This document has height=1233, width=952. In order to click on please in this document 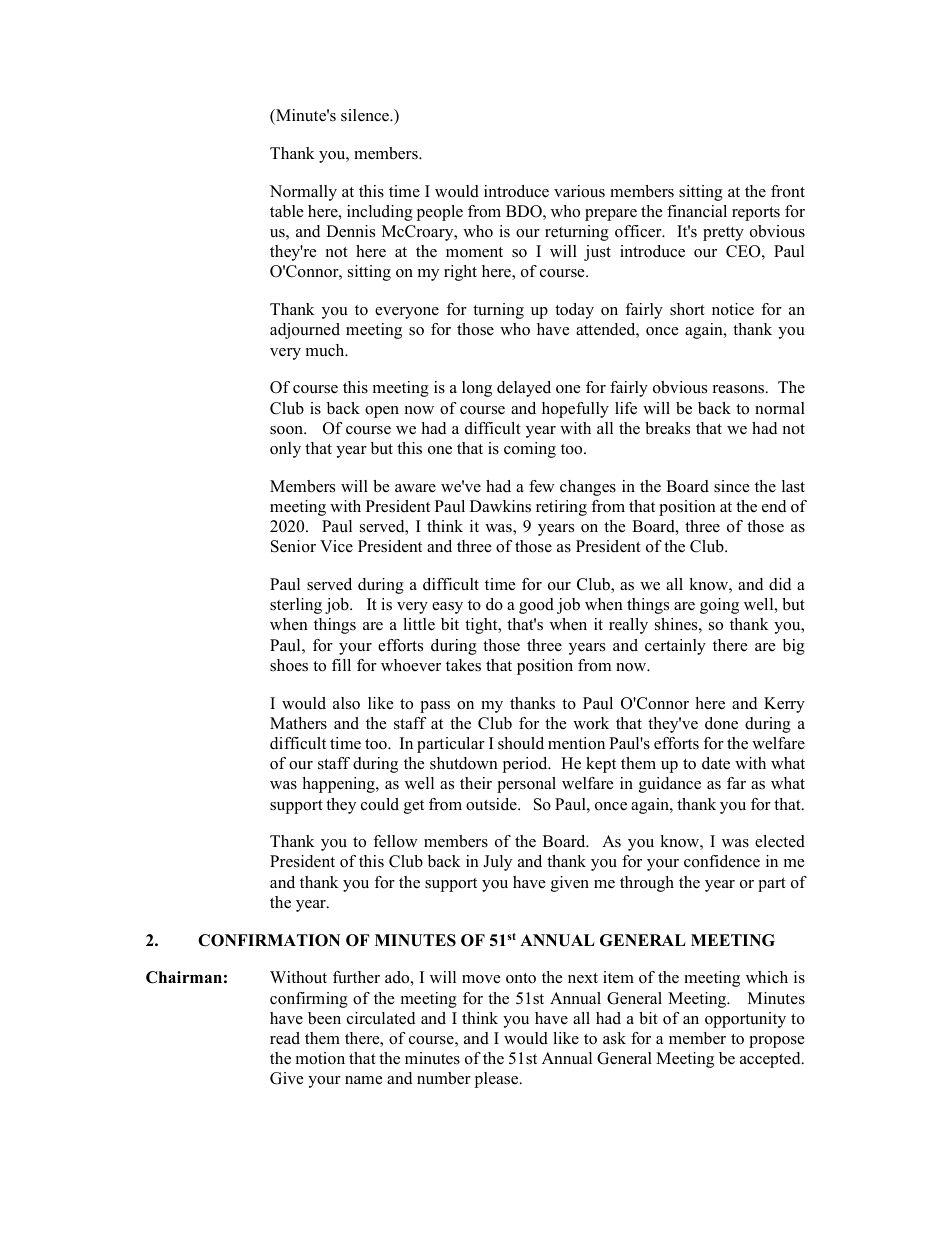, I will do `click(498, 1080)`.
